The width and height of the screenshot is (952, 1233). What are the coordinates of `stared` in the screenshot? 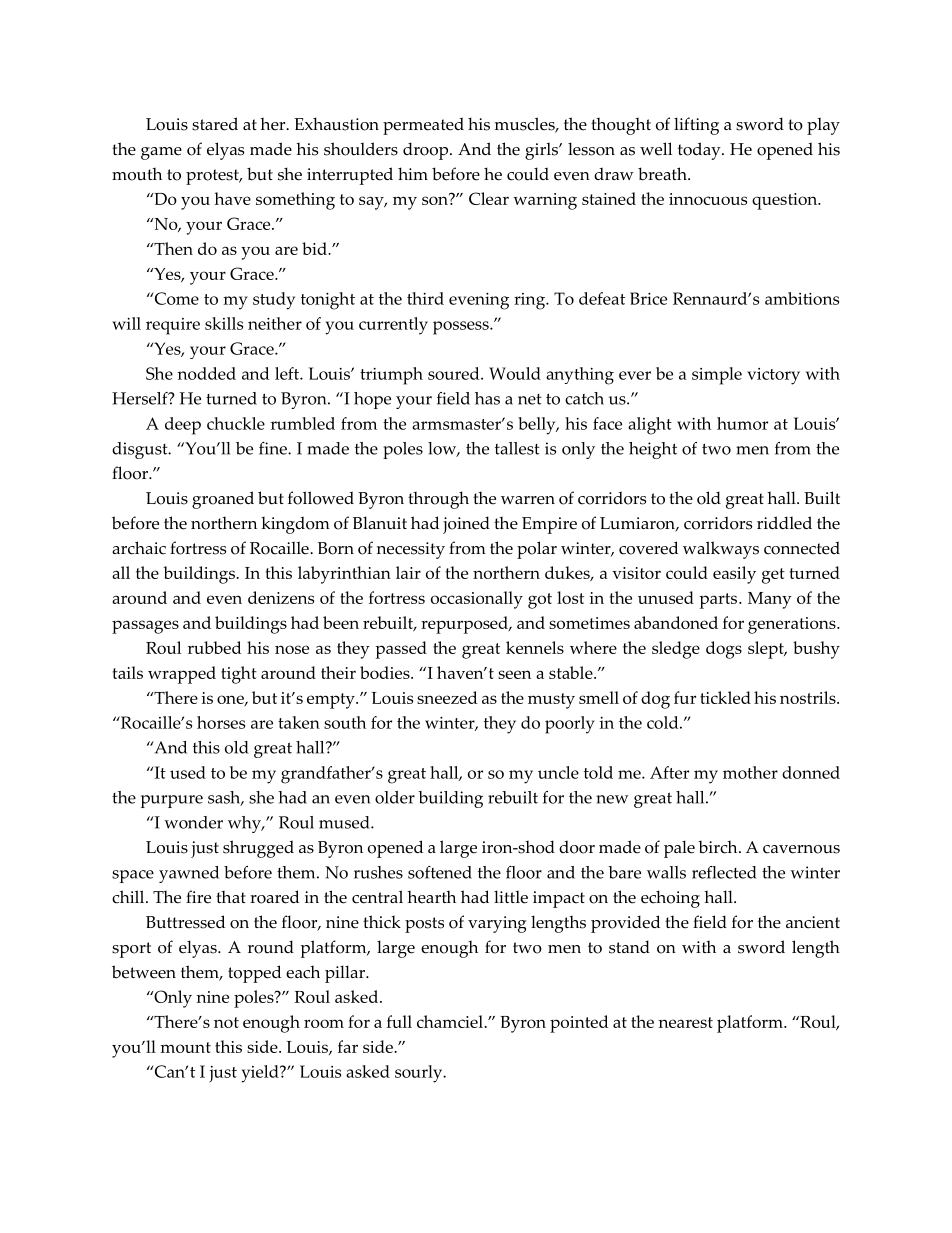 It's located at (215, 124).
